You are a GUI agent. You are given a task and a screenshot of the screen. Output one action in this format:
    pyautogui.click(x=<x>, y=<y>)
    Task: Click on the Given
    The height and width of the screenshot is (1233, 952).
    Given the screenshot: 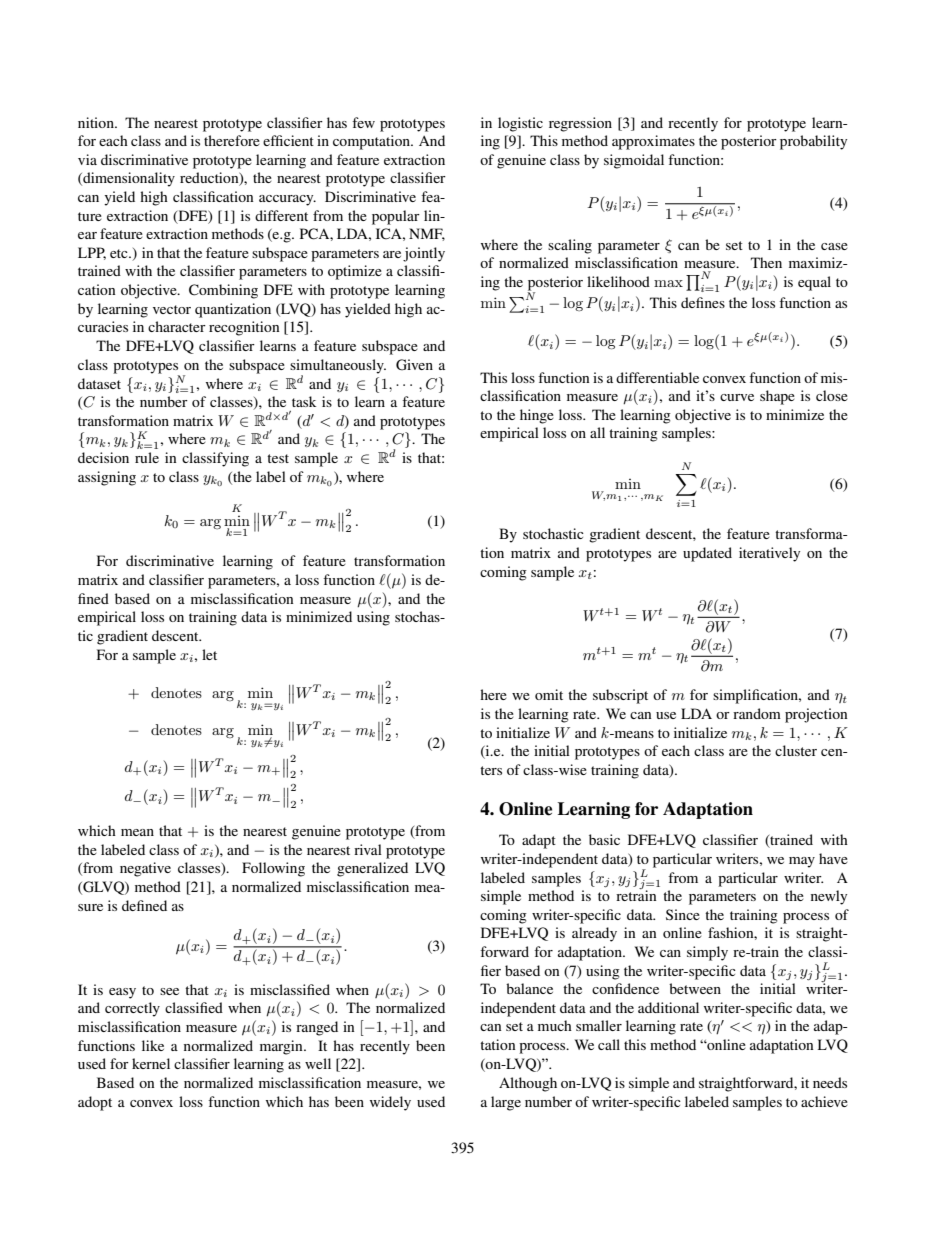 What is the action you would take?
    pyautogui.click(x=414, y=365)
